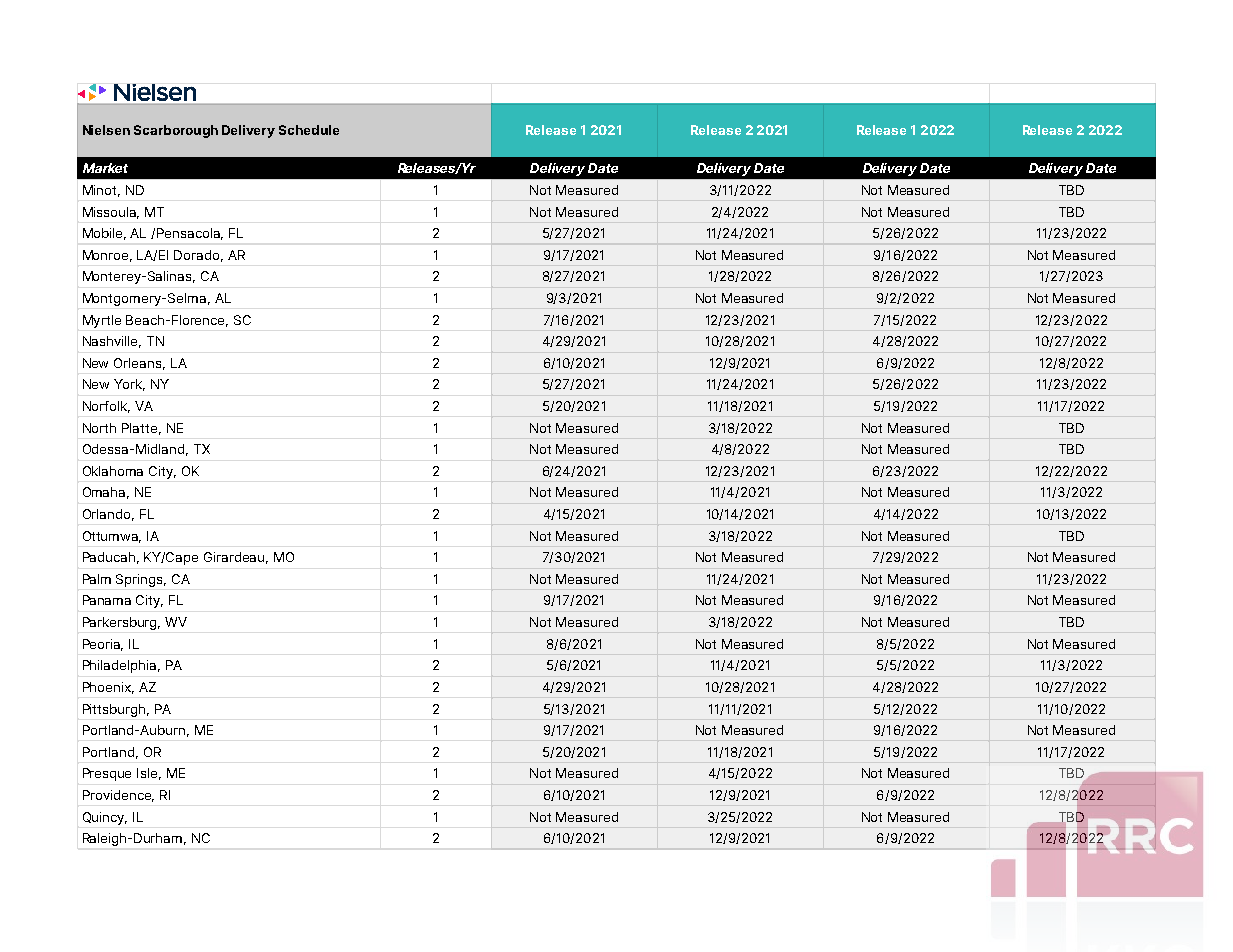 Image resolution: width=1233 pixels, height=952 pixels. Describe the element at coordinates (113, 471) in the document. I see `Oklahoma` at that location.
